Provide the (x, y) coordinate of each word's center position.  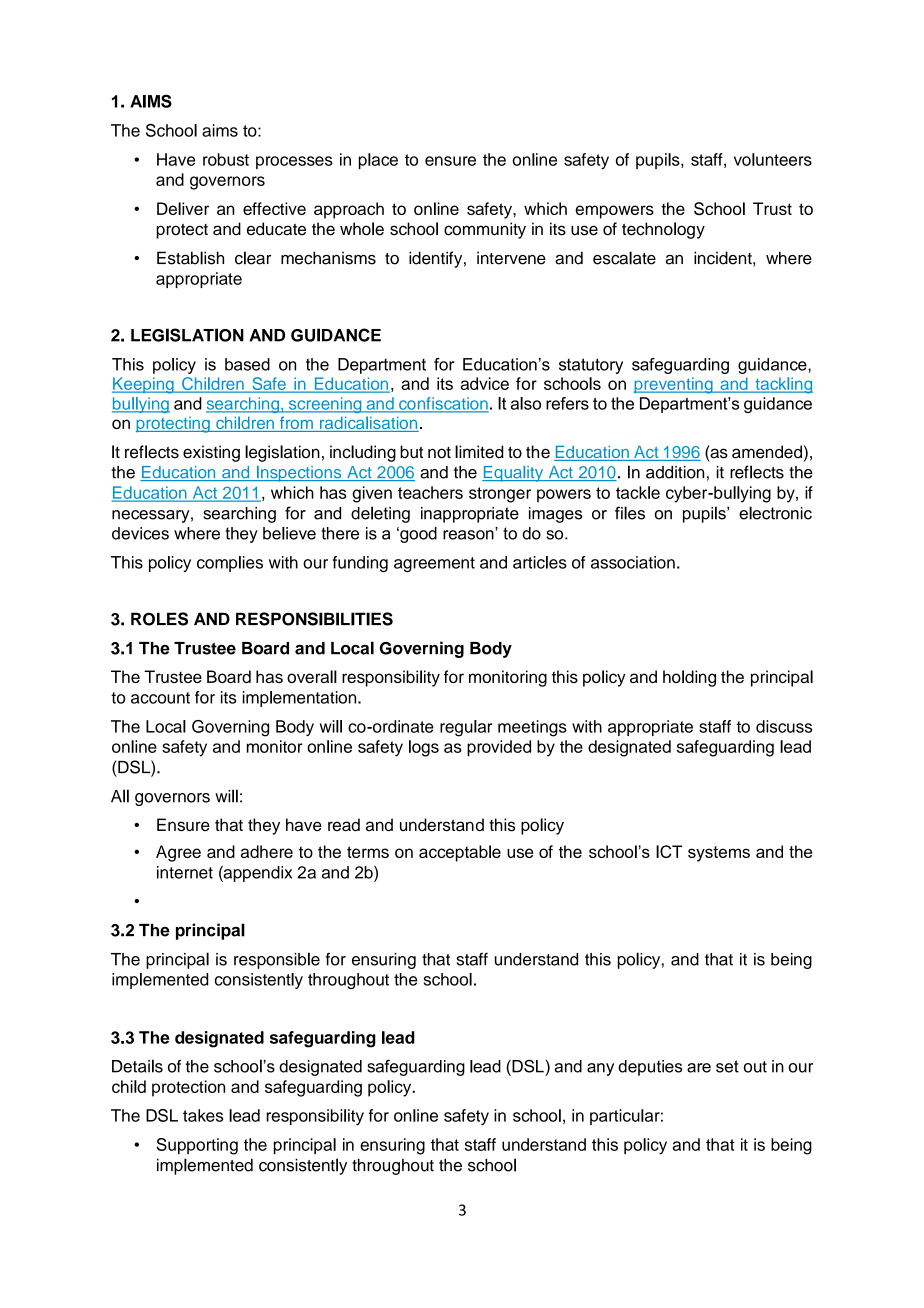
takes (203, 1115)
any (600, 1069)
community (485, 230)
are (699, 1068)
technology (663, 230)
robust (226, 159)
